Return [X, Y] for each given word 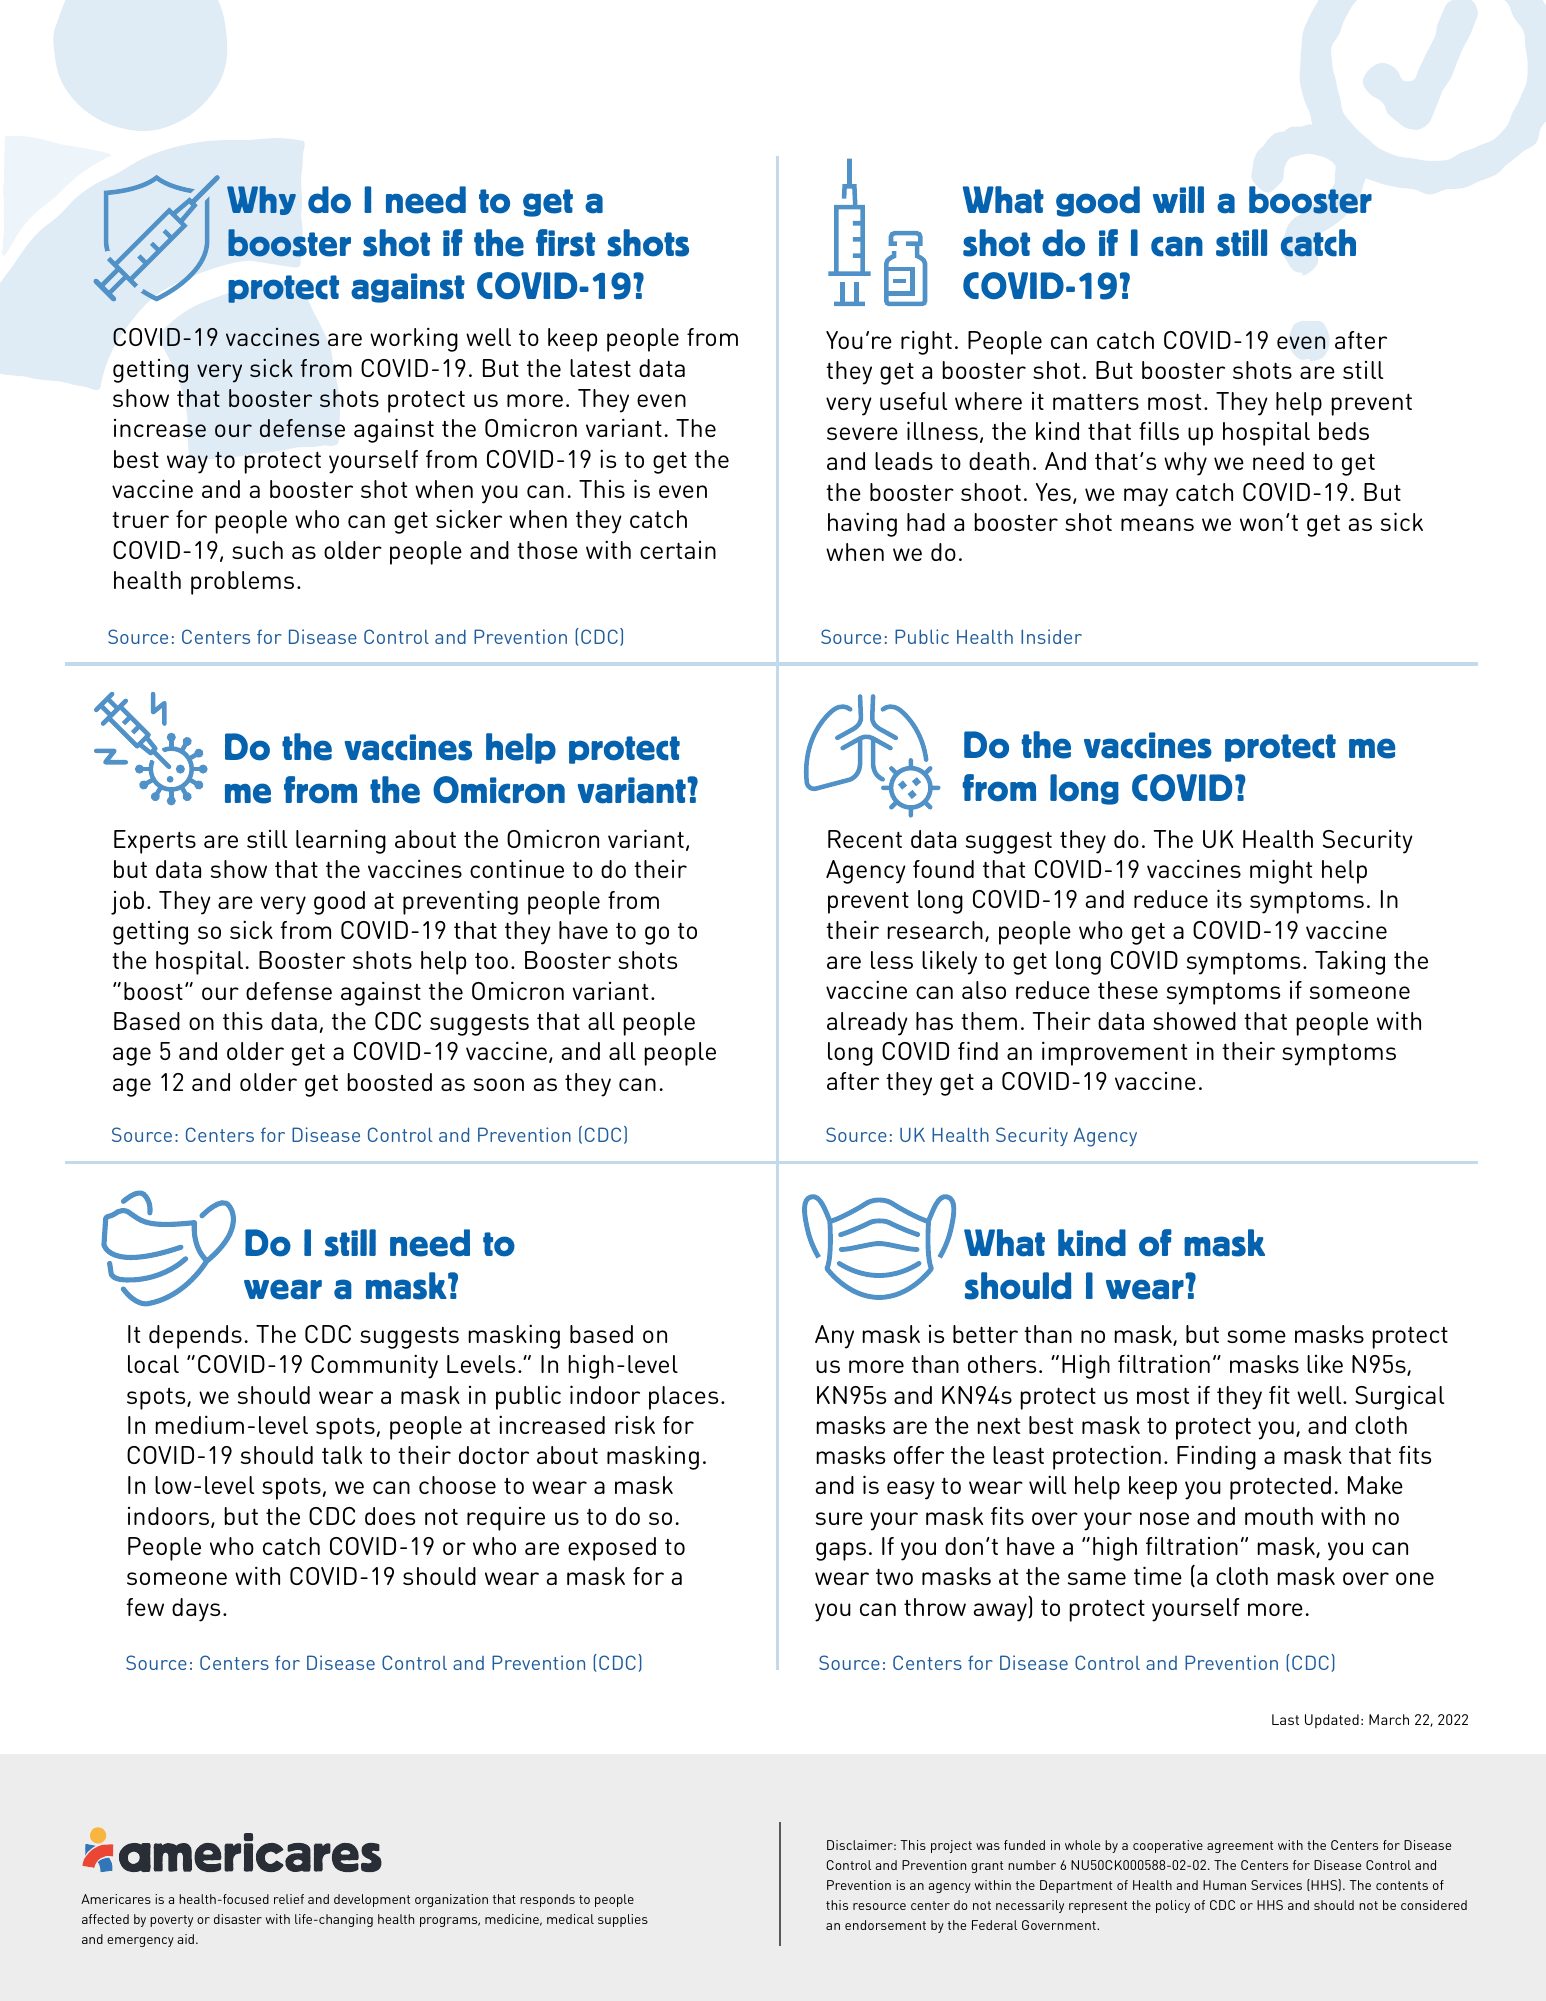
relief [289, 1899]
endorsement [885, 1925]
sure [839, 1518]
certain [678, 550]
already [867, 1024]
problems [242, 583]
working [414, 339]
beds [1344, 431]
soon [499, 1084]
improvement [1114, 1053]
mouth [1279, 1516]
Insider [1051, 636]
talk [342, 1455]
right [926, 342]
